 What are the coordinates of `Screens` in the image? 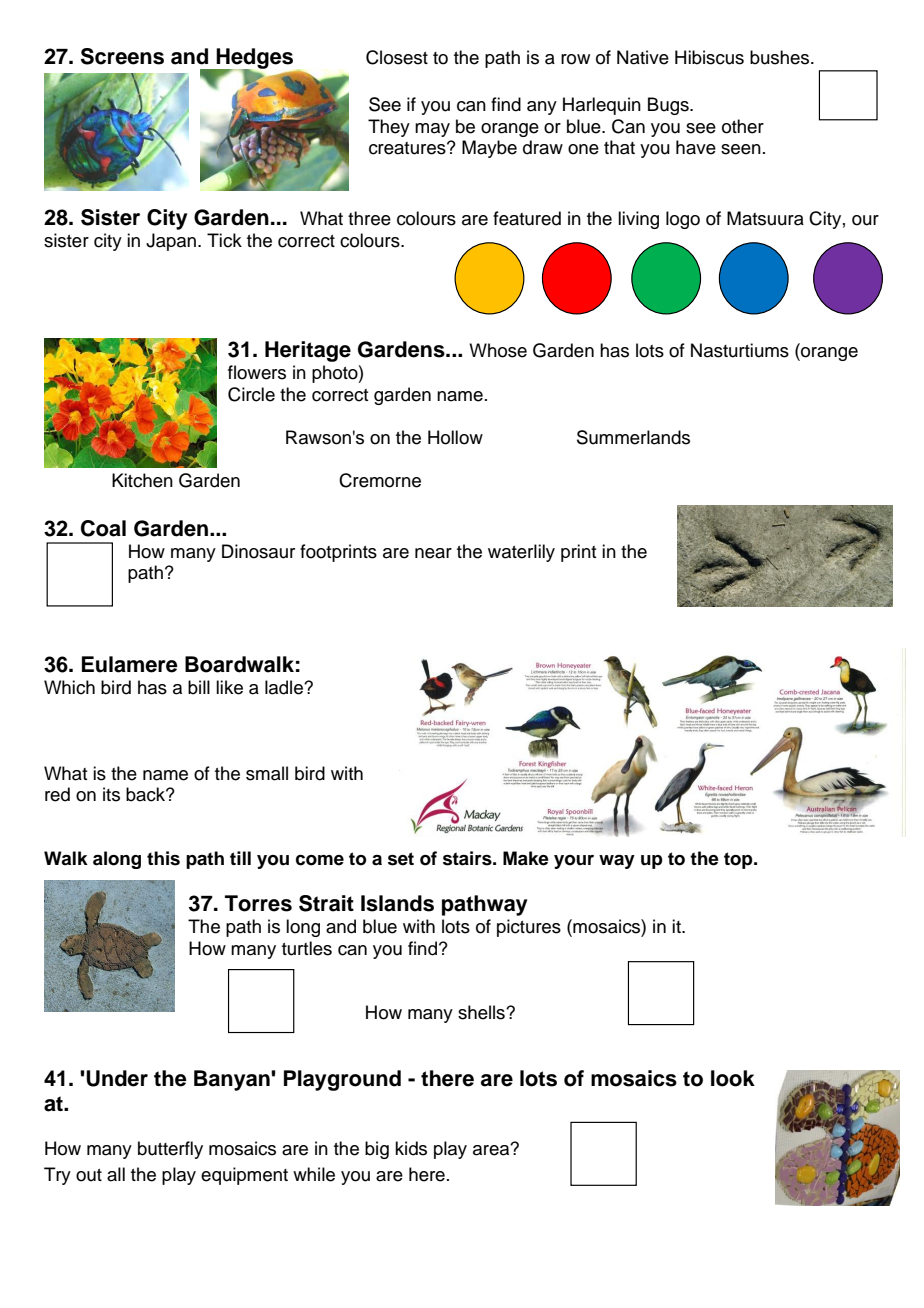 It's located at (122, 56).
